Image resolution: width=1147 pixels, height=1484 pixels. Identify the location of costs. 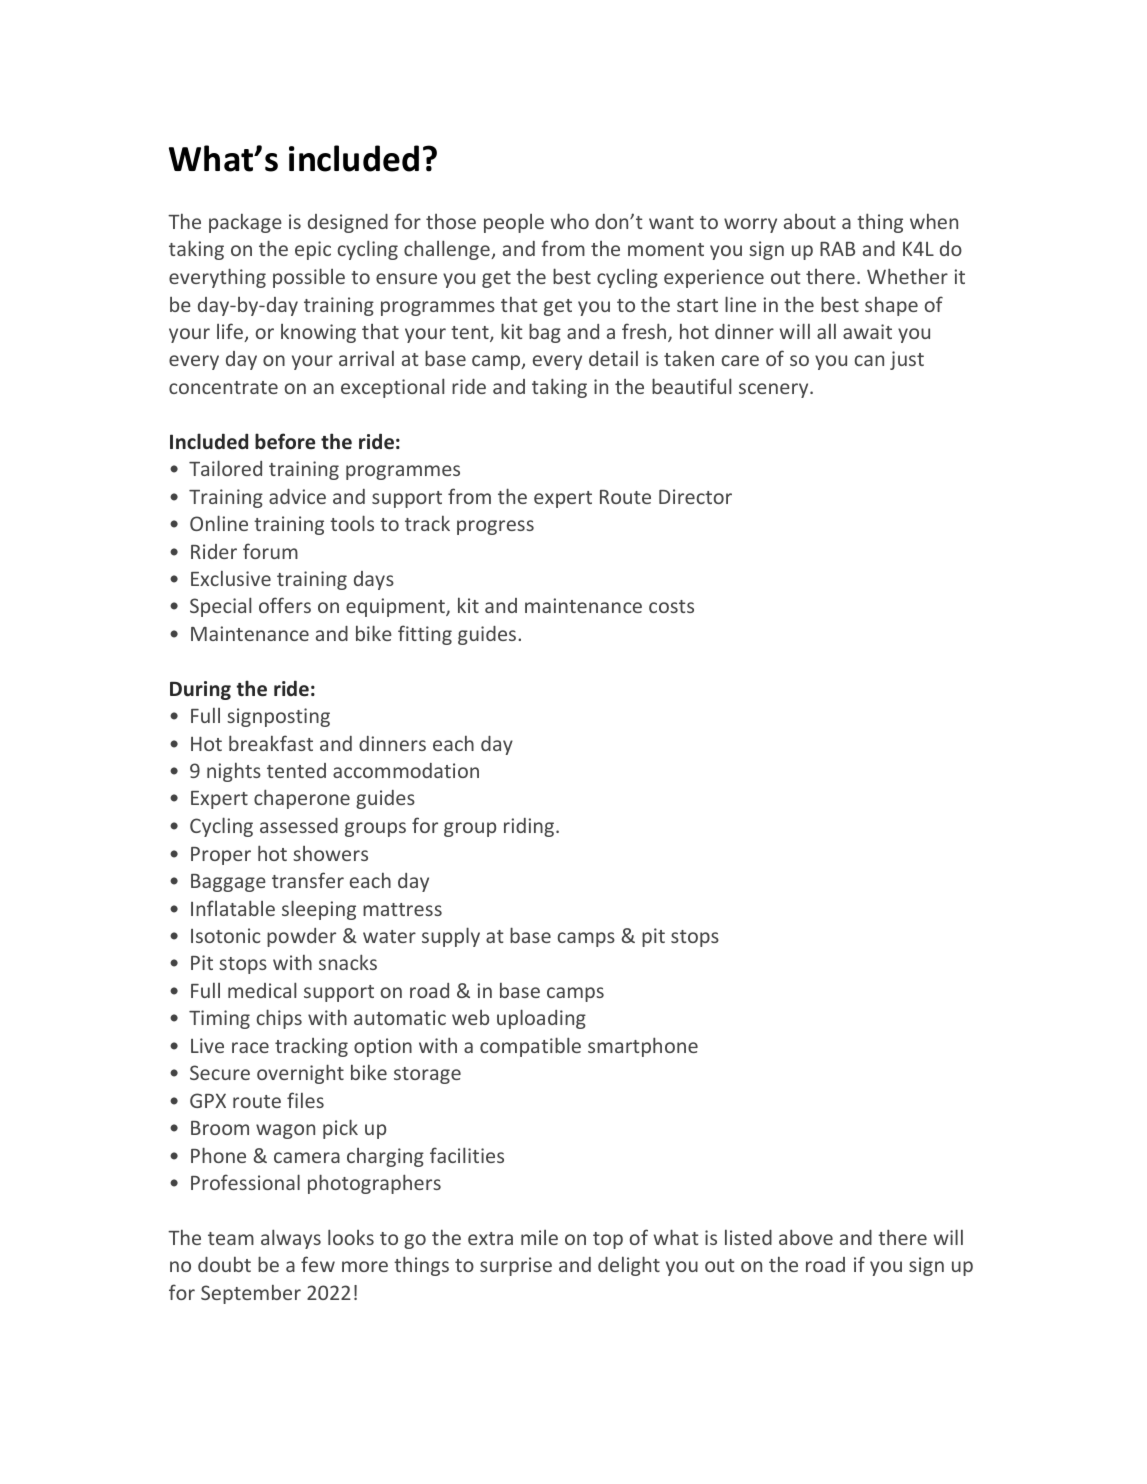
(671, 606).
